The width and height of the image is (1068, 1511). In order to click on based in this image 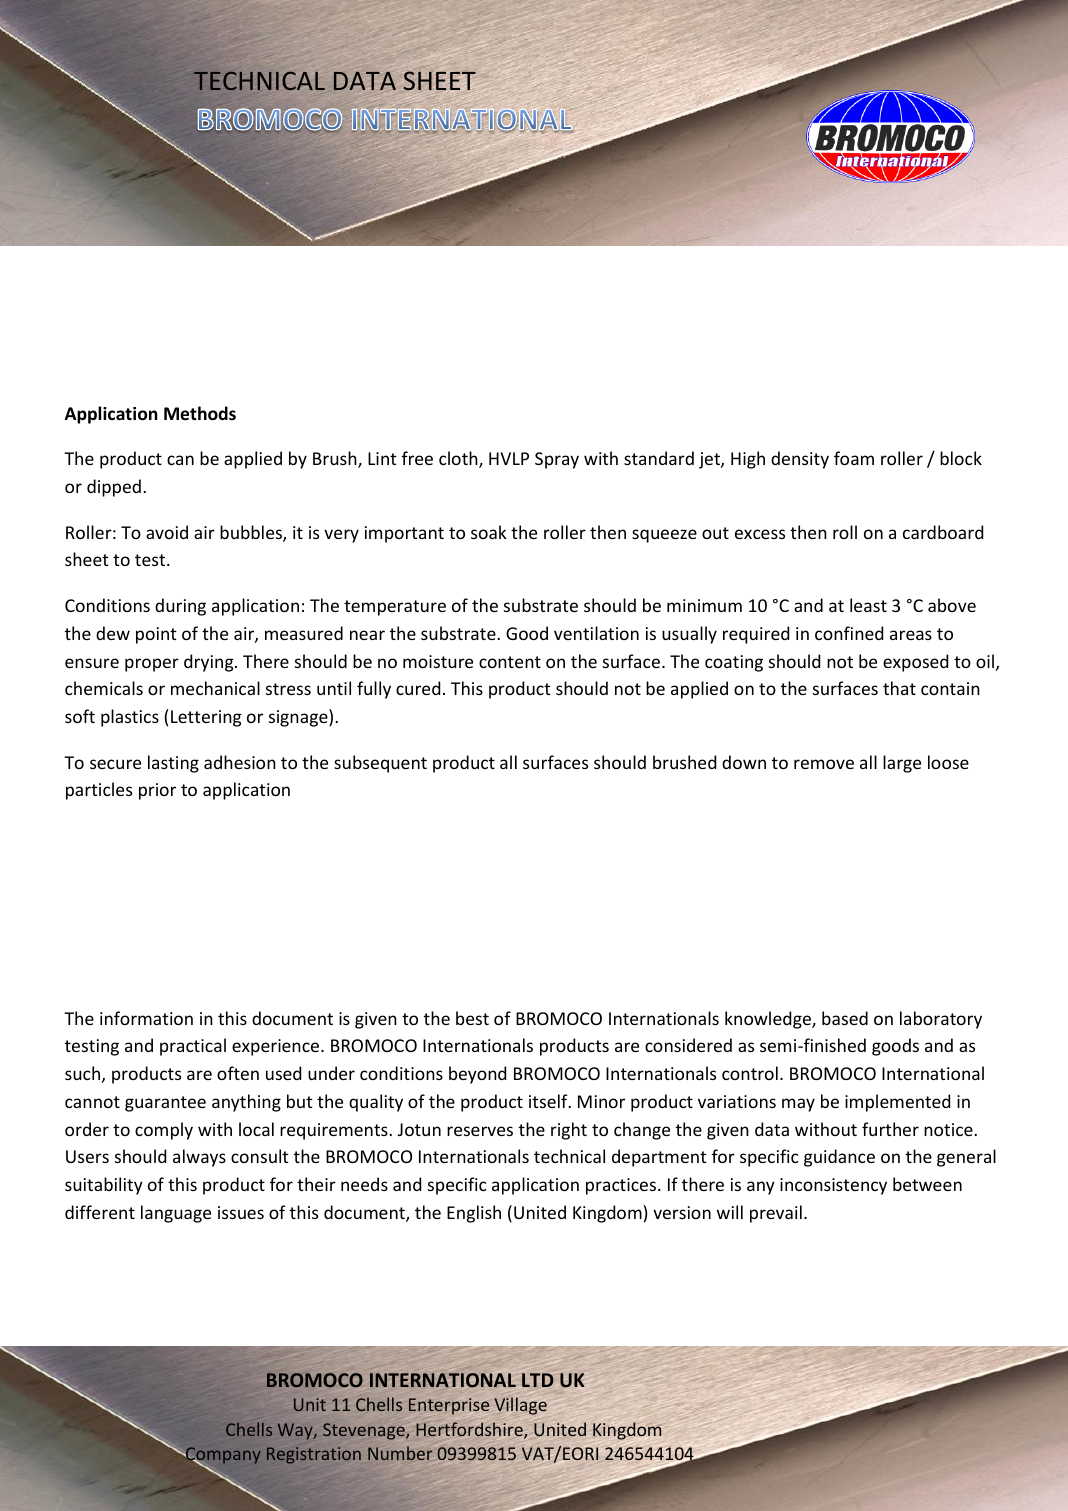, I will do `click(845, 1018)`.
